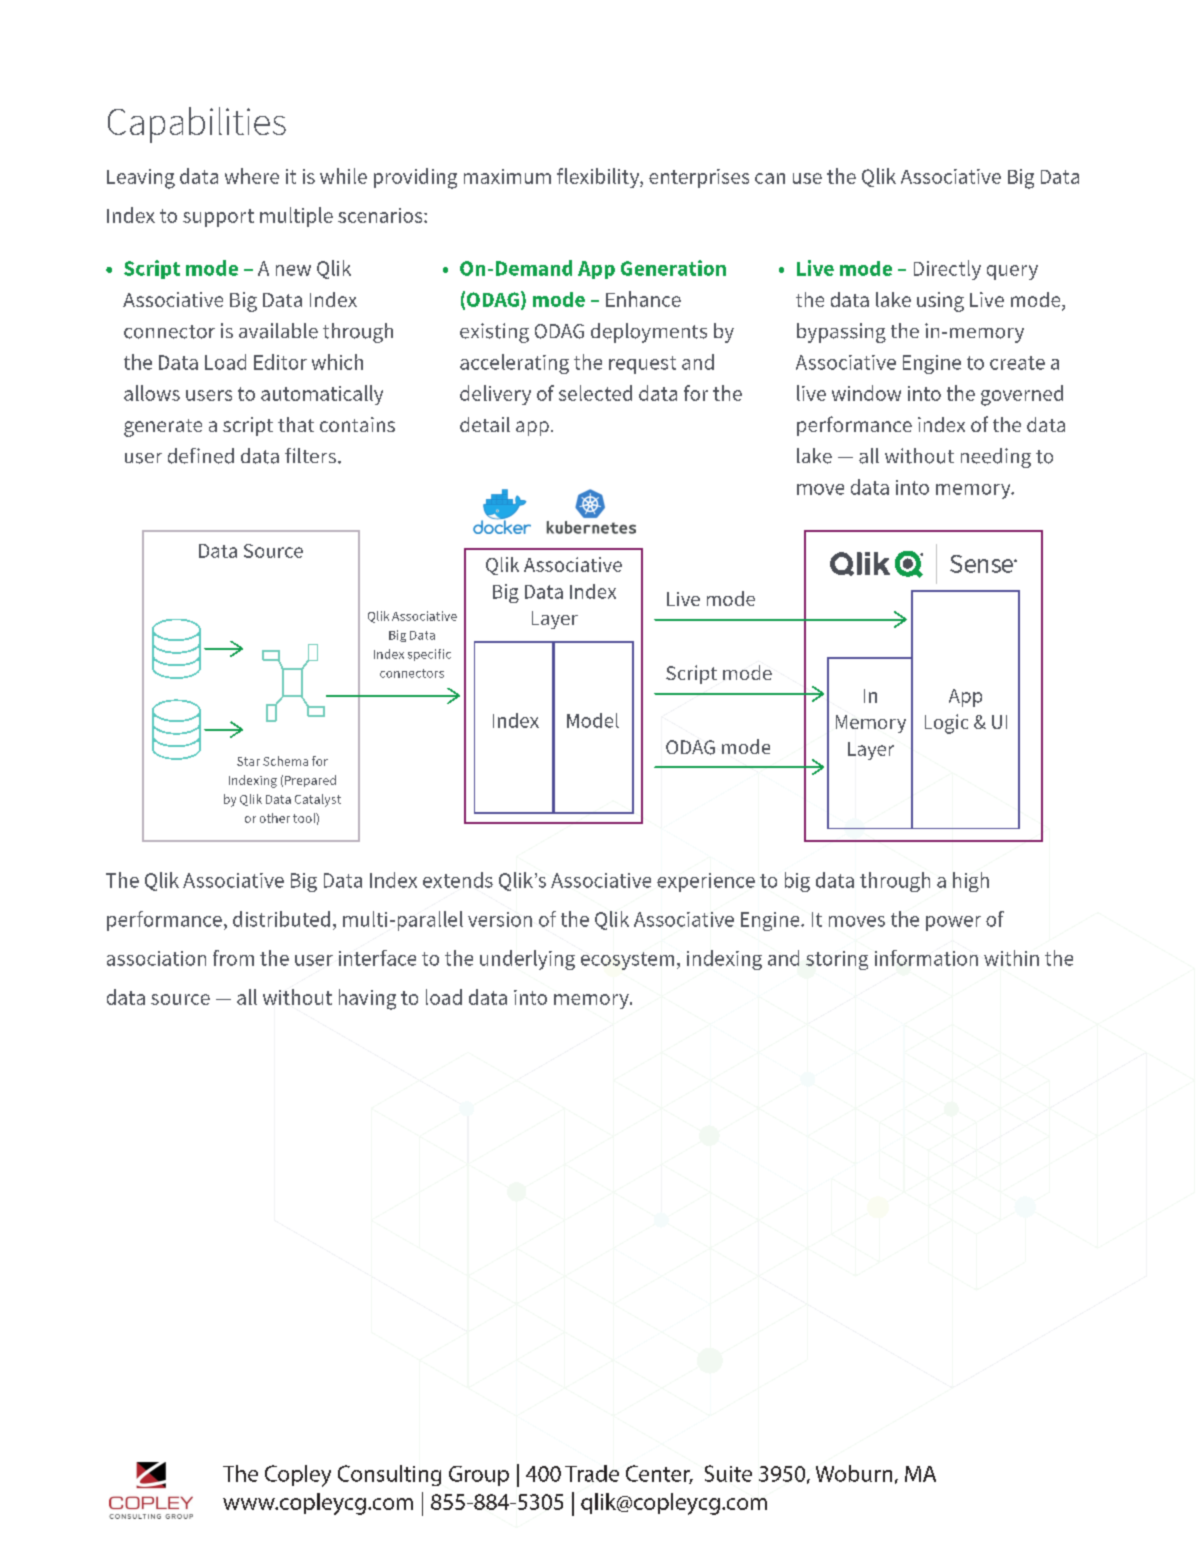 This page has width=1196, height=1548. What do you see at coordinates (389, 1475) in the page?
I see `Consulting` at bounding box center [389, 1475].
